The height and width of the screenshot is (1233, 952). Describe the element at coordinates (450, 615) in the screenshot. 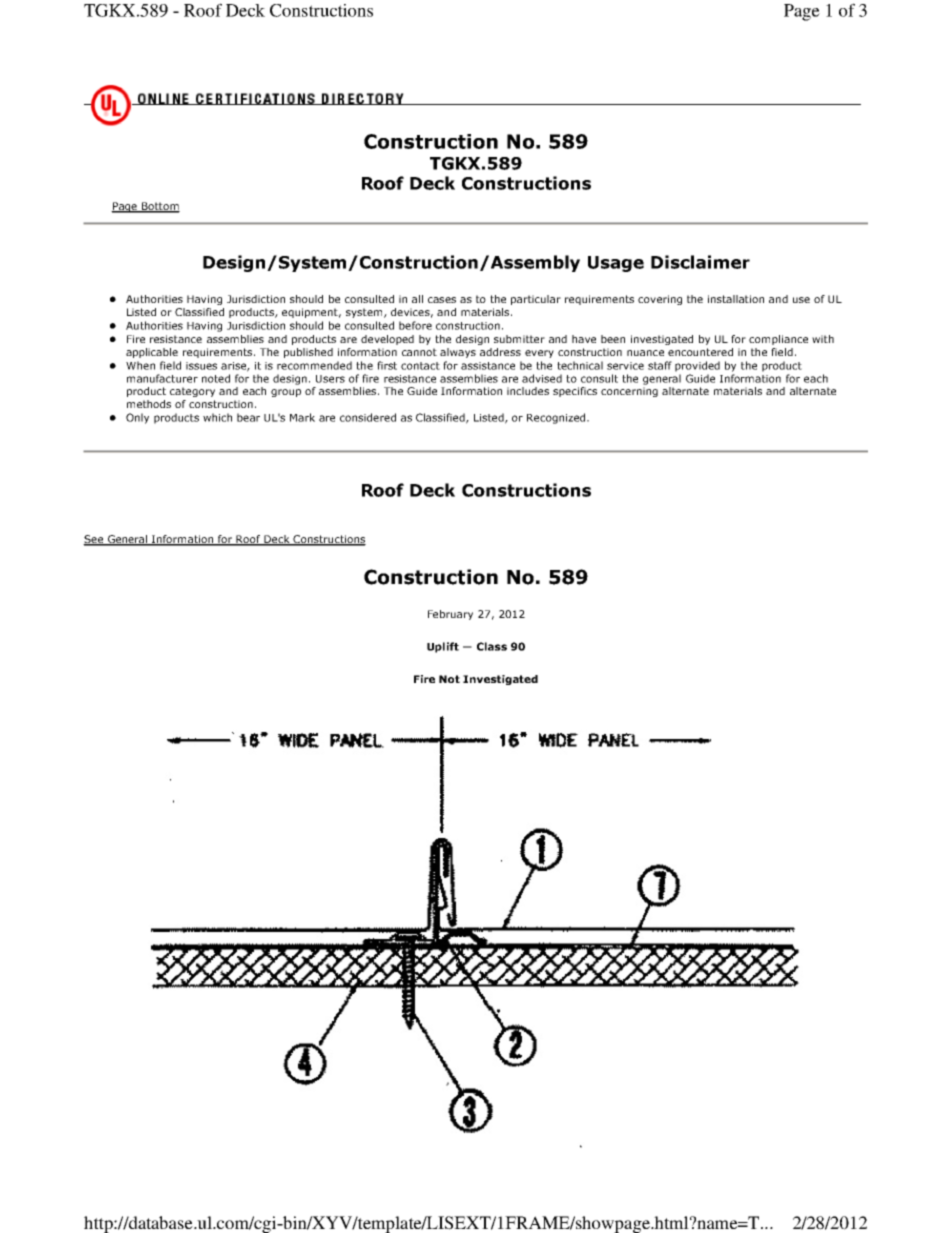

I see `February` at that location.
